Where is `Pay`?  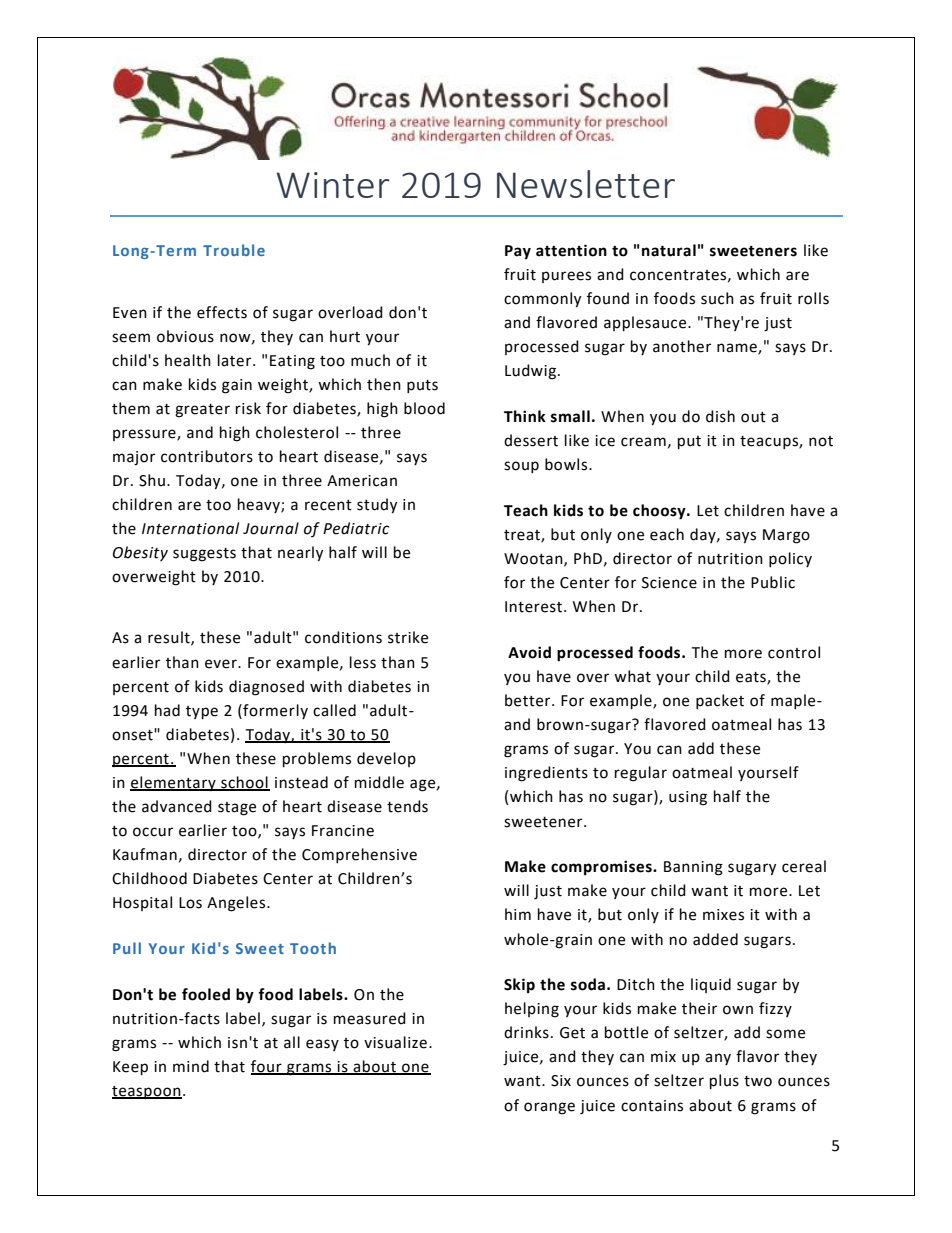
Pay is located at coordinates (518, 252).
